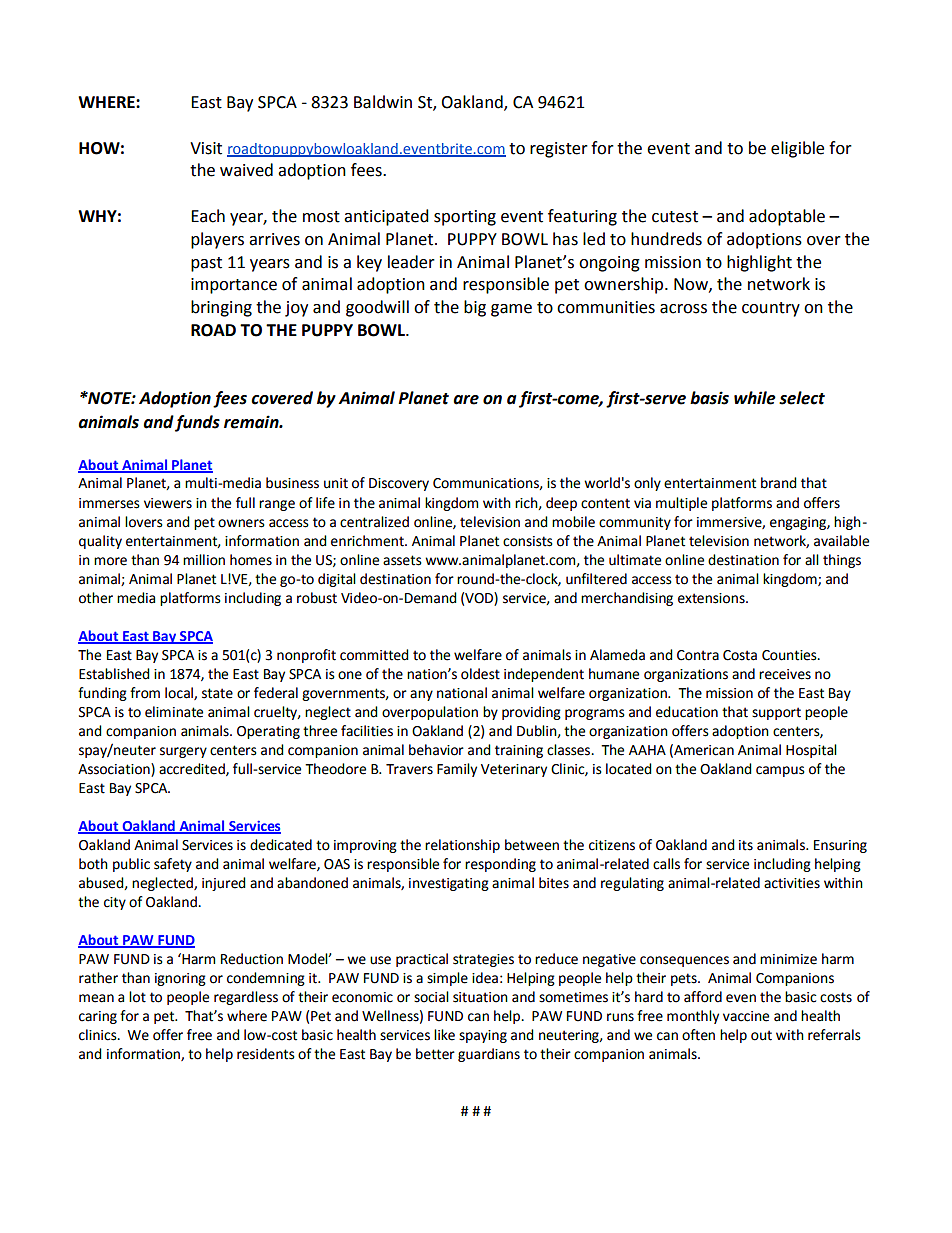  Describe the element at coordinates (444, 1035) in the screenshot. I see `like` at that location.
